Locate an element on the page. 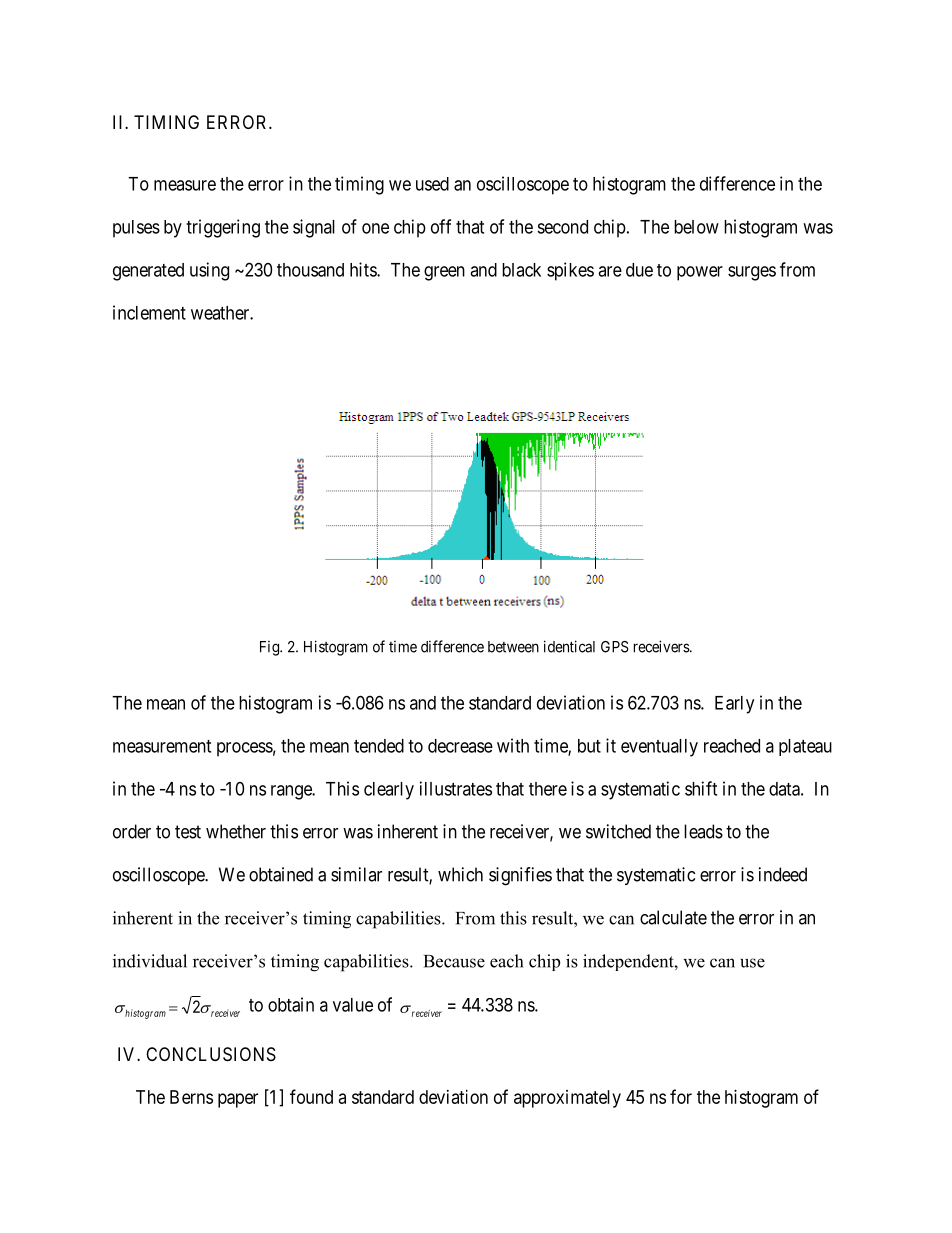 The image size is (952, 1233). between is located at coordinates (513, 647).
